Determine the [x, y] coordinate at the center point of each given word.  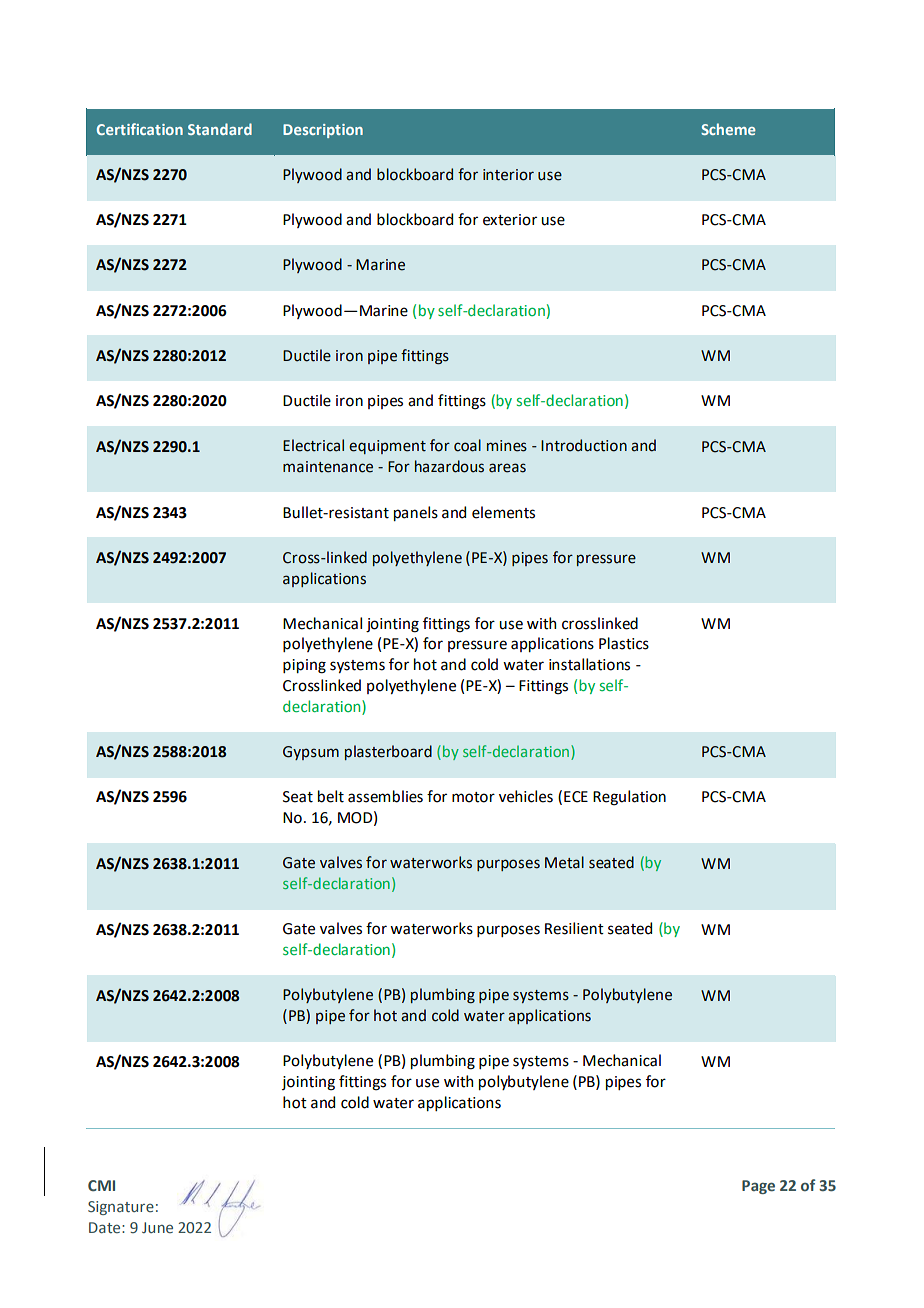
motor [473, 797]
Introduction [584, 445]
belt [331, 796]
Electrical [313, 445]
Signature [121, 1208]
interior [508, 175]
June [157, 1227]
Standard [220, 129]
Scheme [728, 129]
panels [416, 513]
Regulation [629, 798]
